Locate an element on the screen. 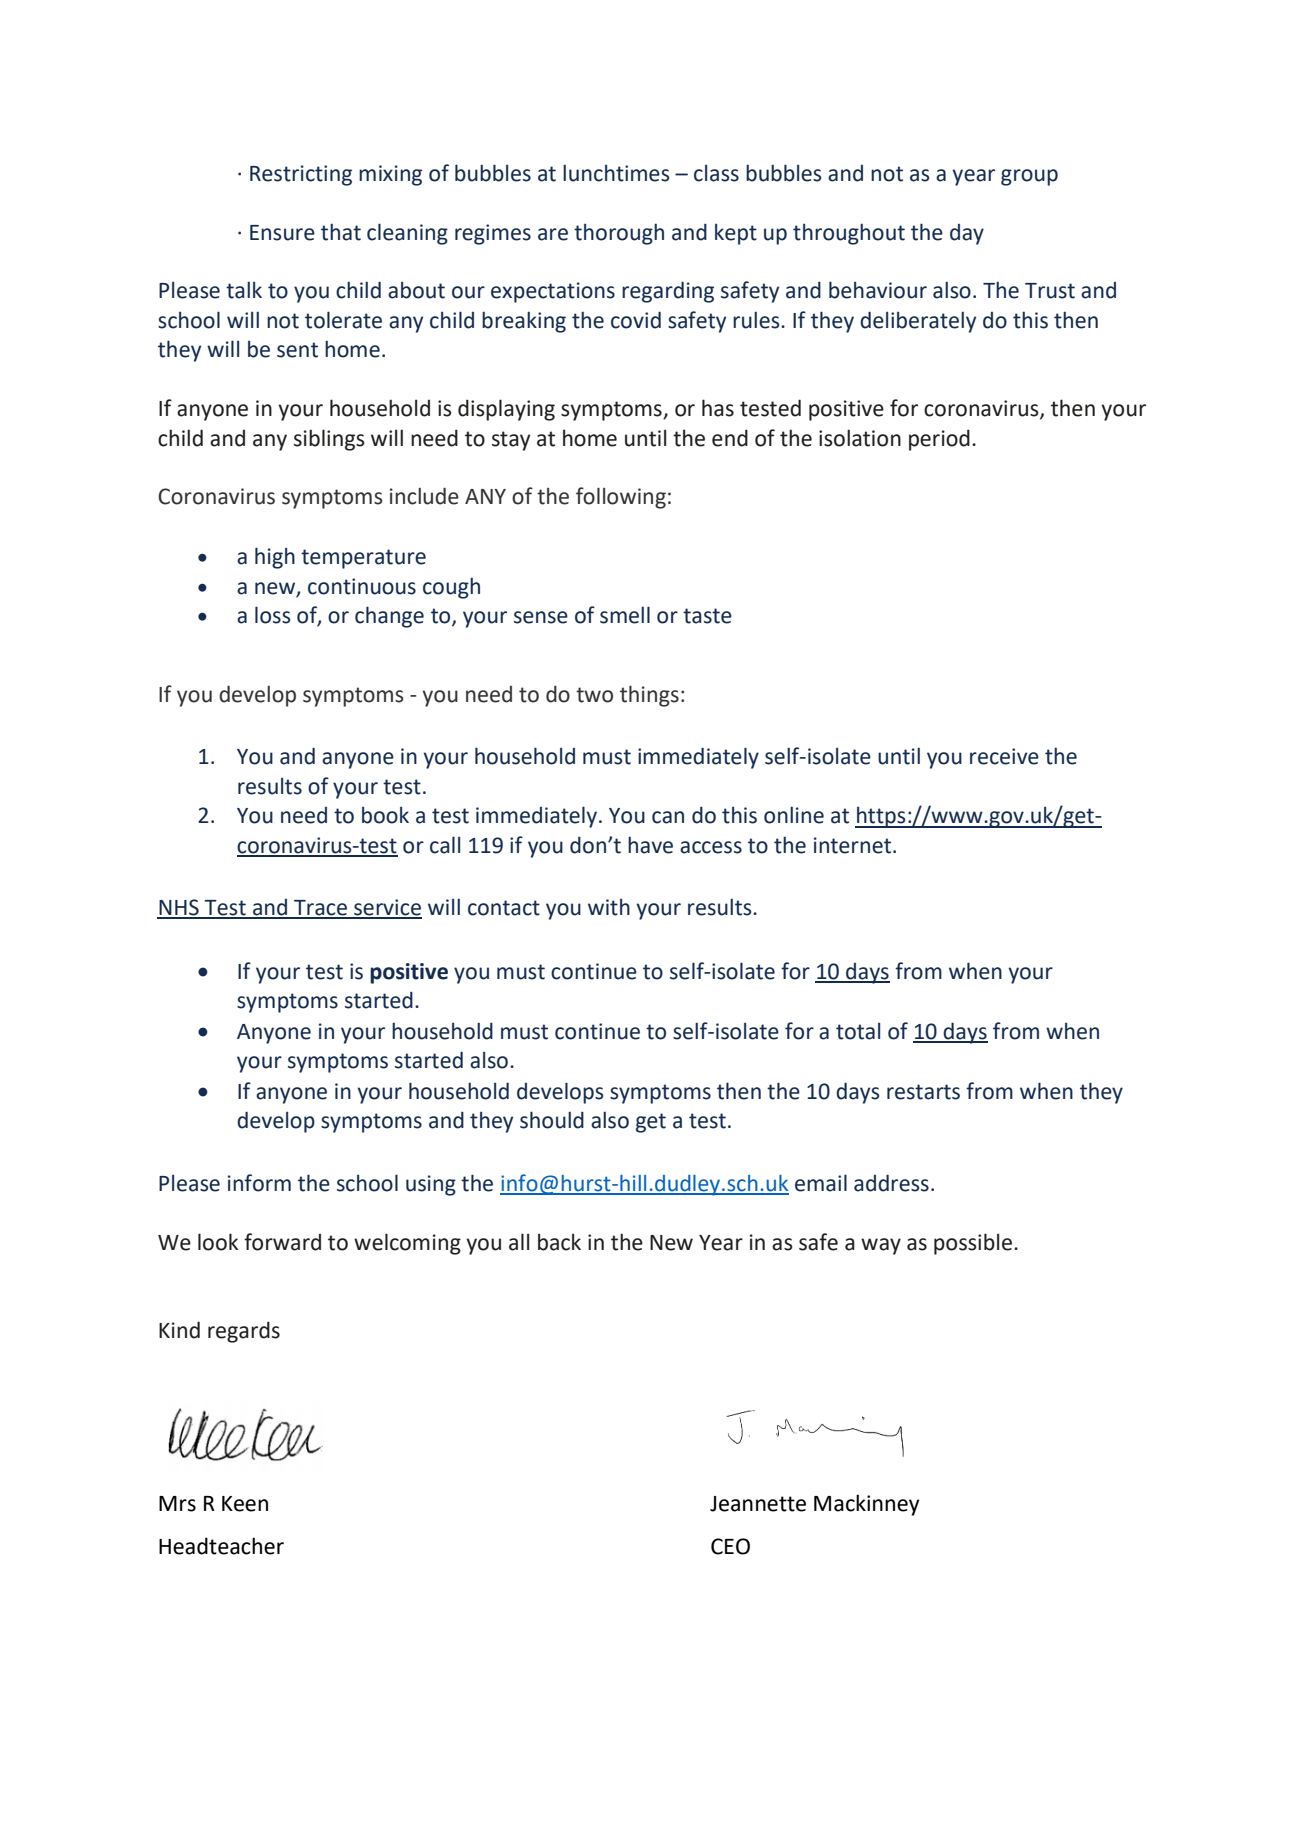 This screenshot has height=1845, width=1305. Trace is located at coordinates (321, 909).
